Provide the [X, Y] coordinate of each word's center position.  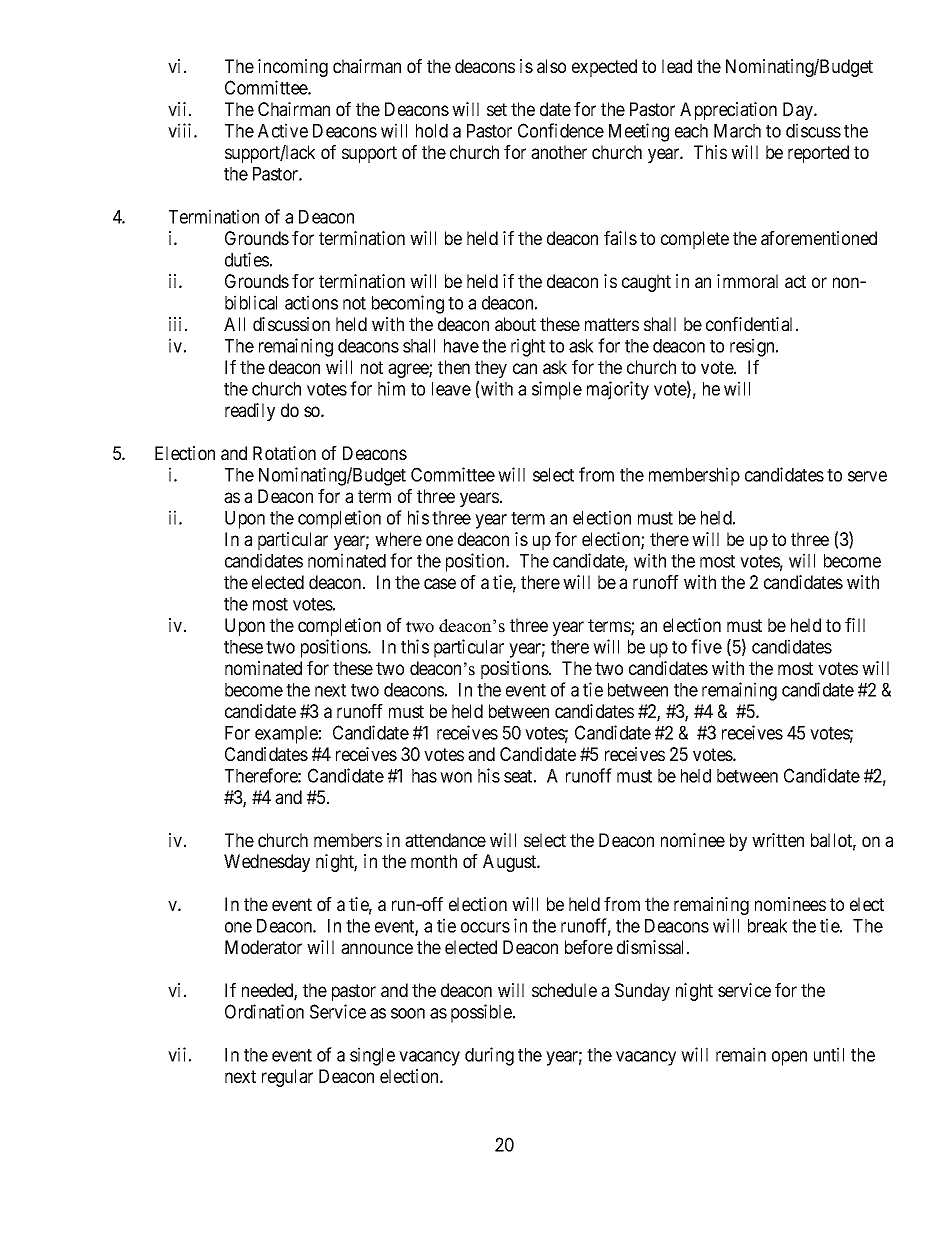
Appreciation [728, 111]
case [440, 583]
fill [855, 625]
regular [287, 1078]
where [398, 539]
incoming [293, 68]
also [551, 66]
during [489, 1056]
